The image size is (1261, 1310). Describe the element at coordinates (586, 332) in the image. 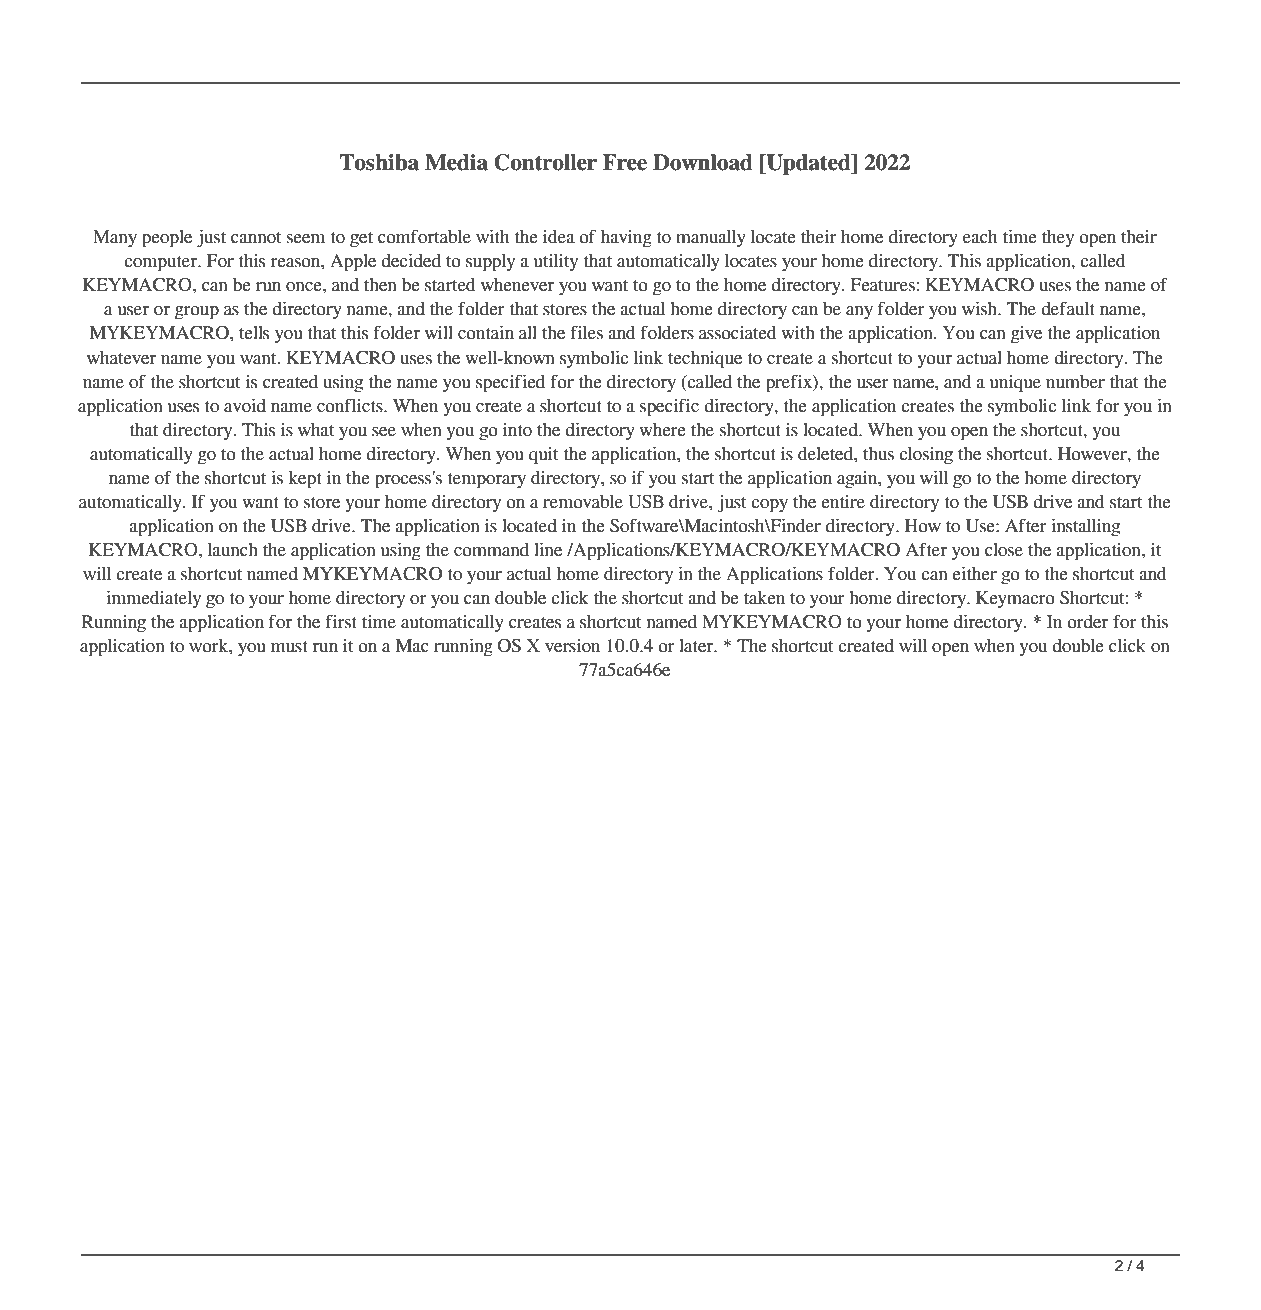

I see `files` at that location.
